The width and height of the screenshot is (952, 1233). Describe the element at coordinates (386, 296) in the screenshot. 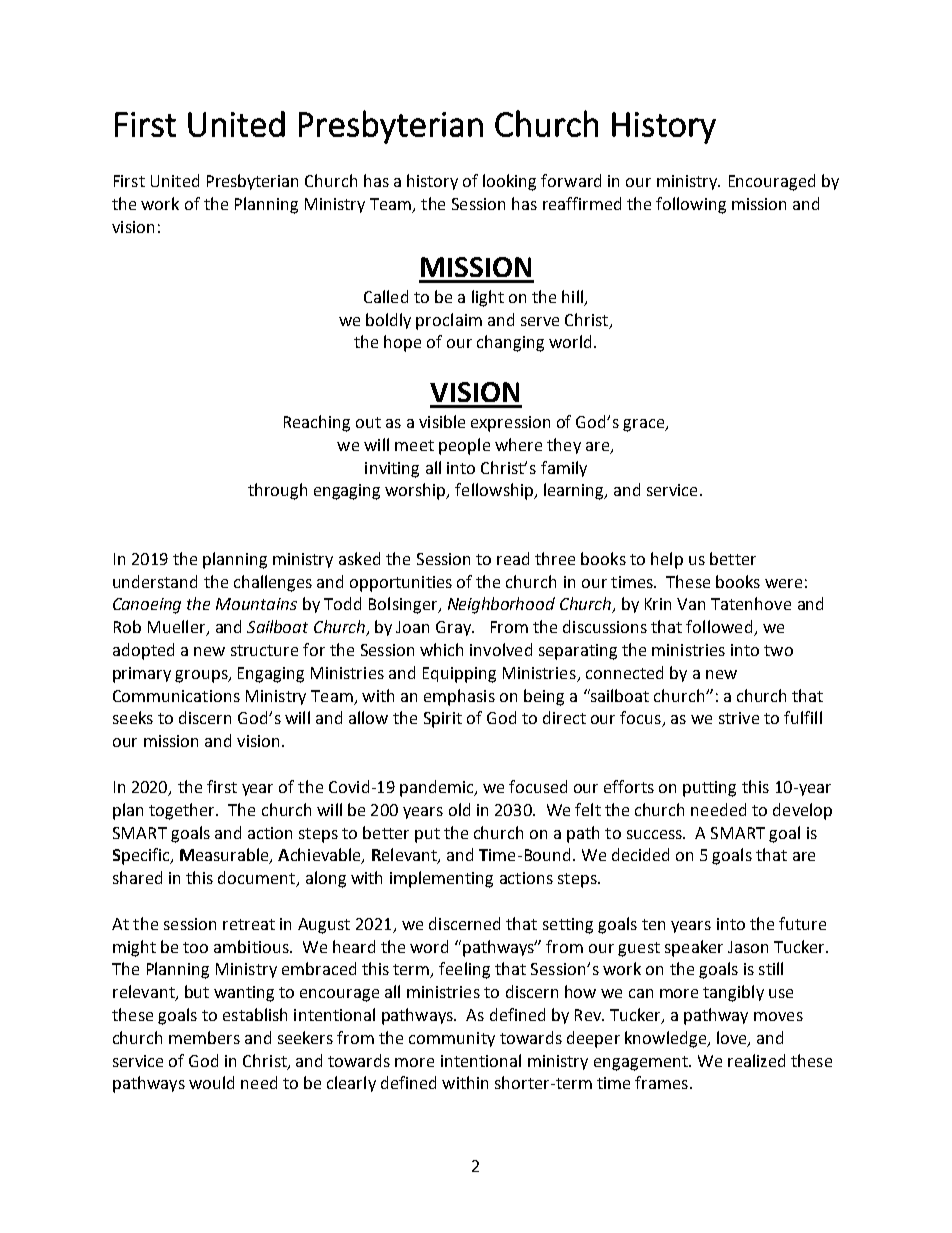

I see `Called` at that location.
